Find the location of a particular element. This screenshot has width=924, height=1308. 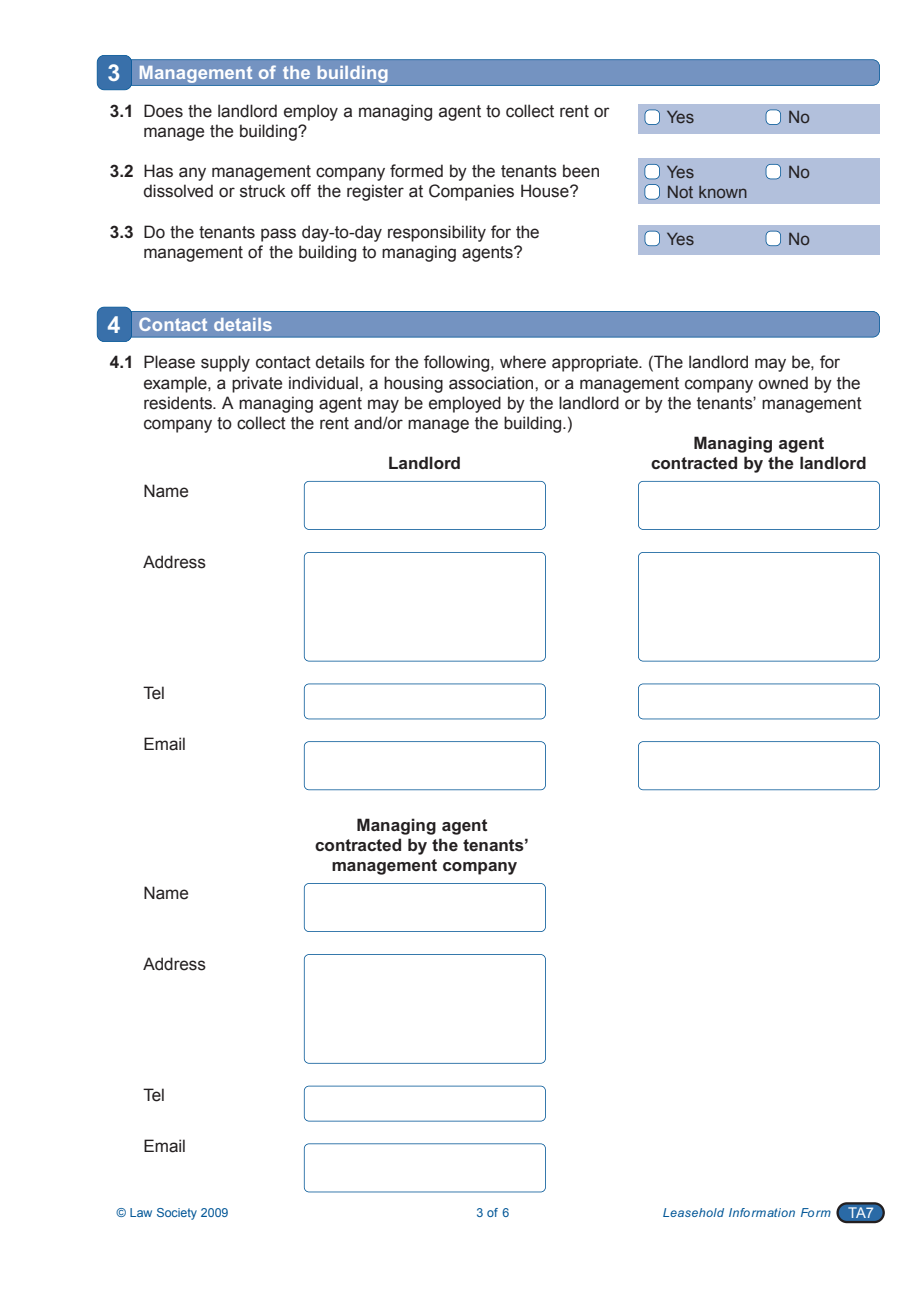

Companies is located at coordinates (471, 192).
